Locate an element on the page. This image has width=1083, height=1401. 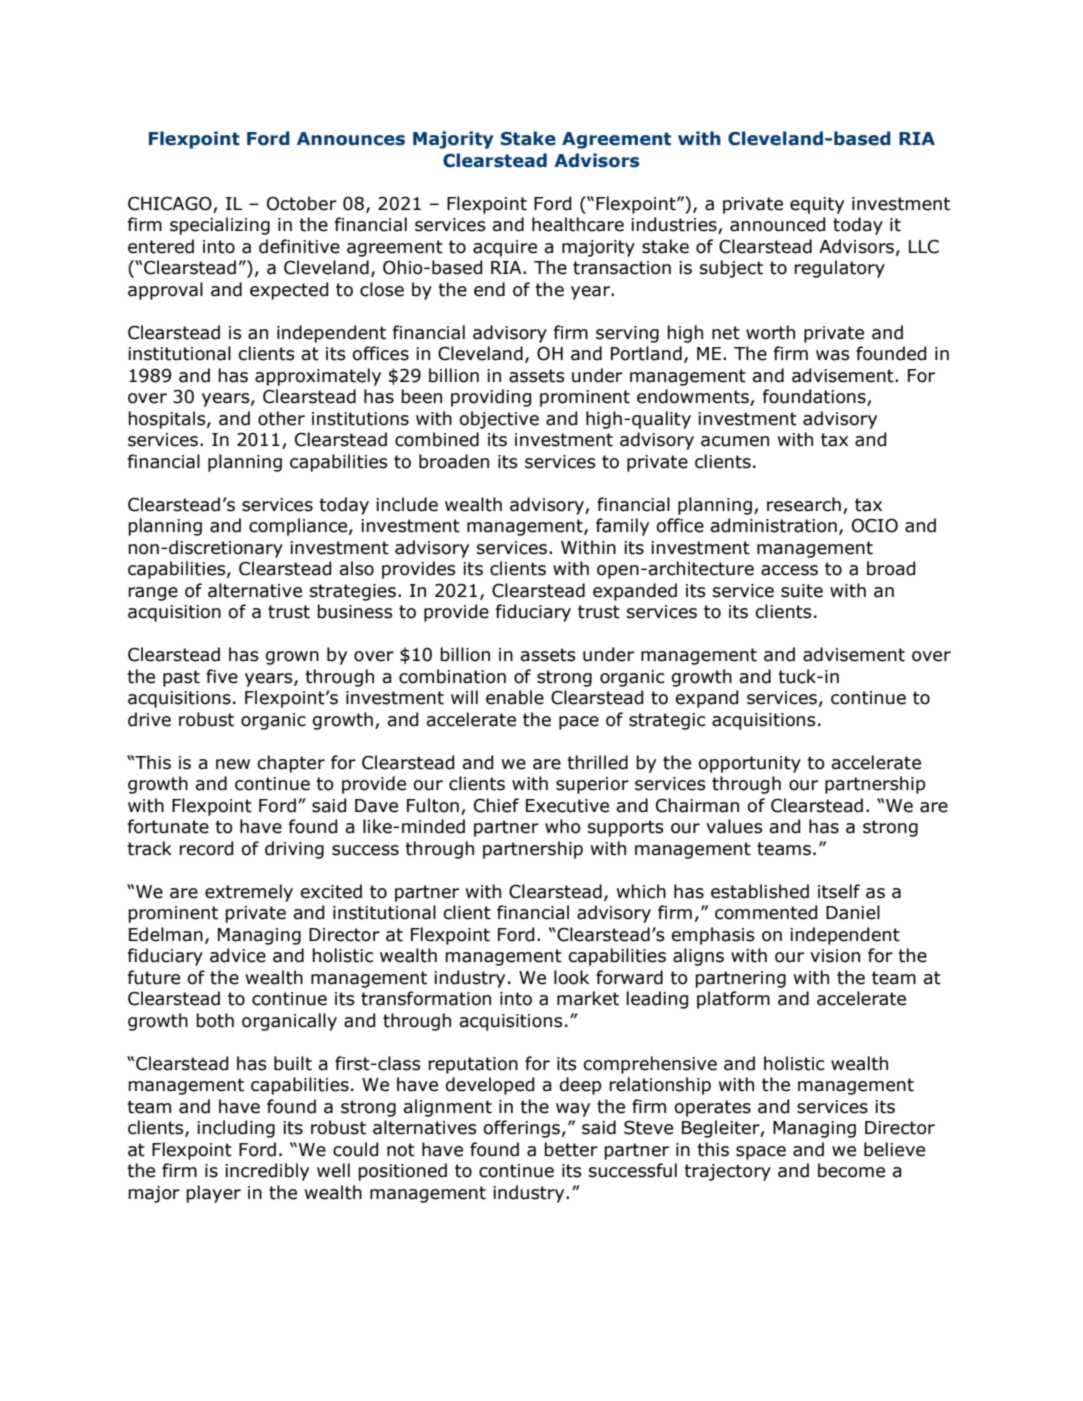
better is located at coordinates (571, 1149).
